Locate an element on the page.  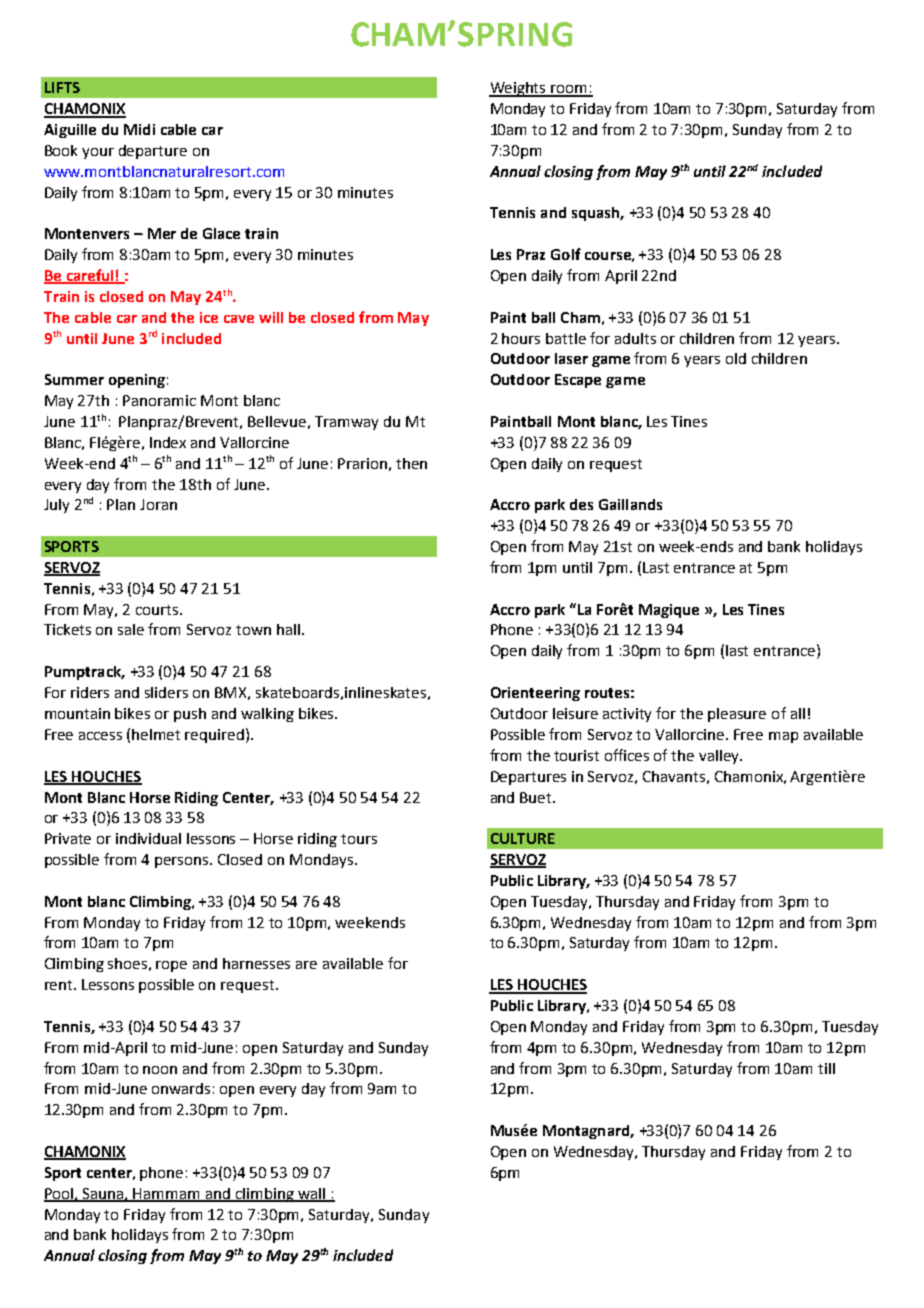
CULTURE is located at coordinates (523, 838).
